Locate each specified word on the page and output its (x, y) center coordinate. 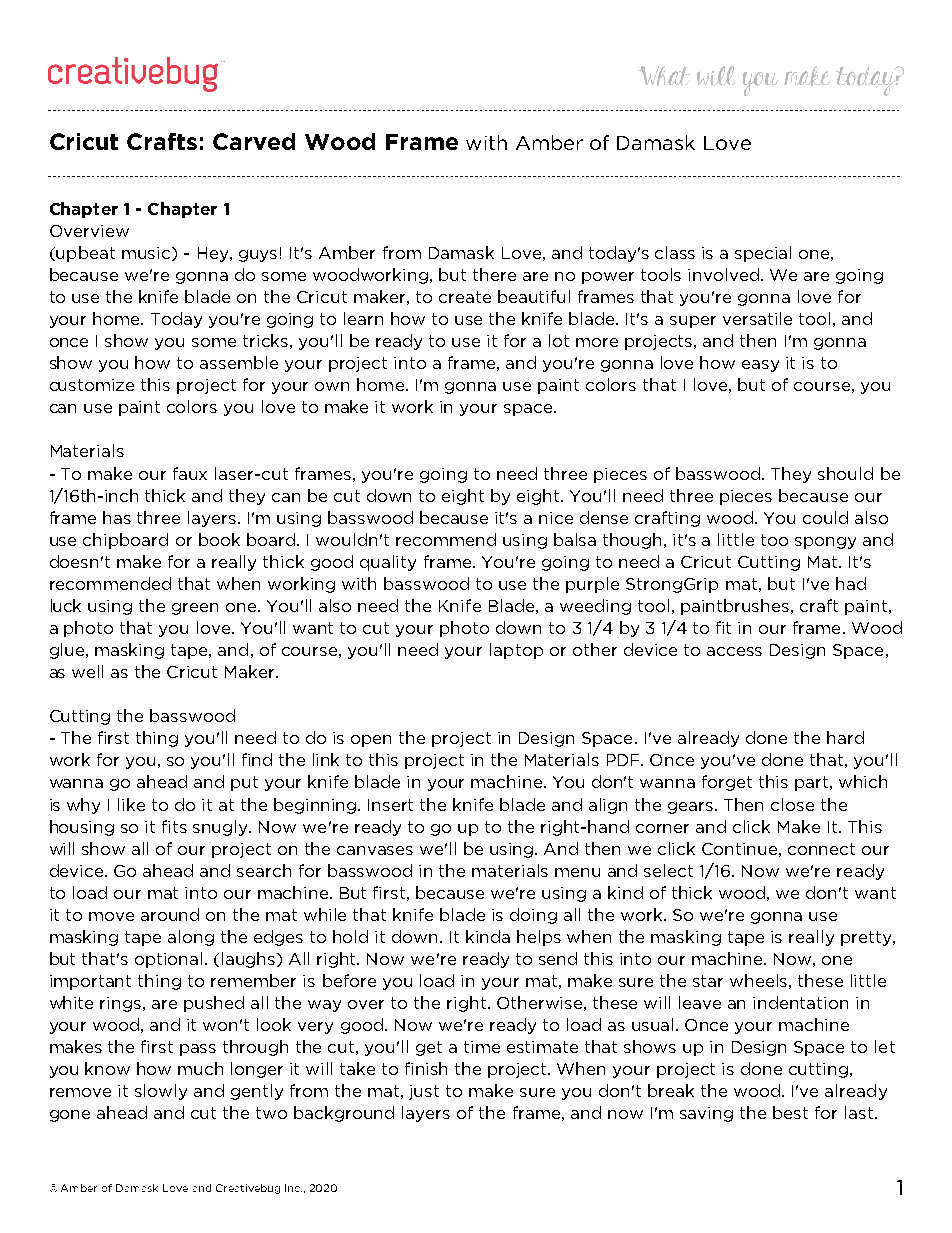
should (845, 473)
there (494, 274)
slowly (161, 1092)
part (813, 783)
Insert (390, 805)
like (131, 804)
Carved (254, 141)
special (763, 254)
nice (556, 518)
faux (190, 473)
